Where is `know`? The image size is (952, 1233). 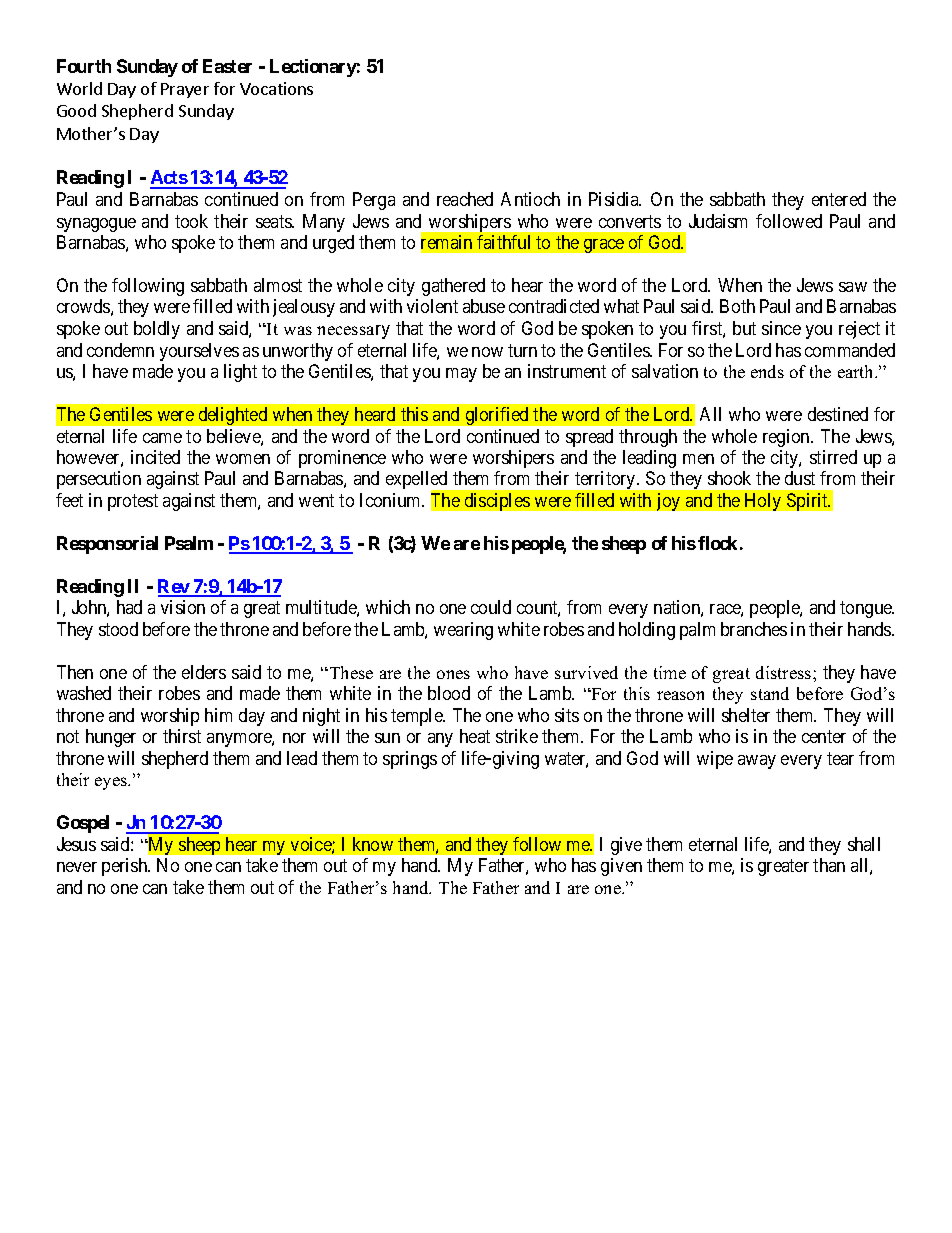
know is located at coordinates (373, 844).
